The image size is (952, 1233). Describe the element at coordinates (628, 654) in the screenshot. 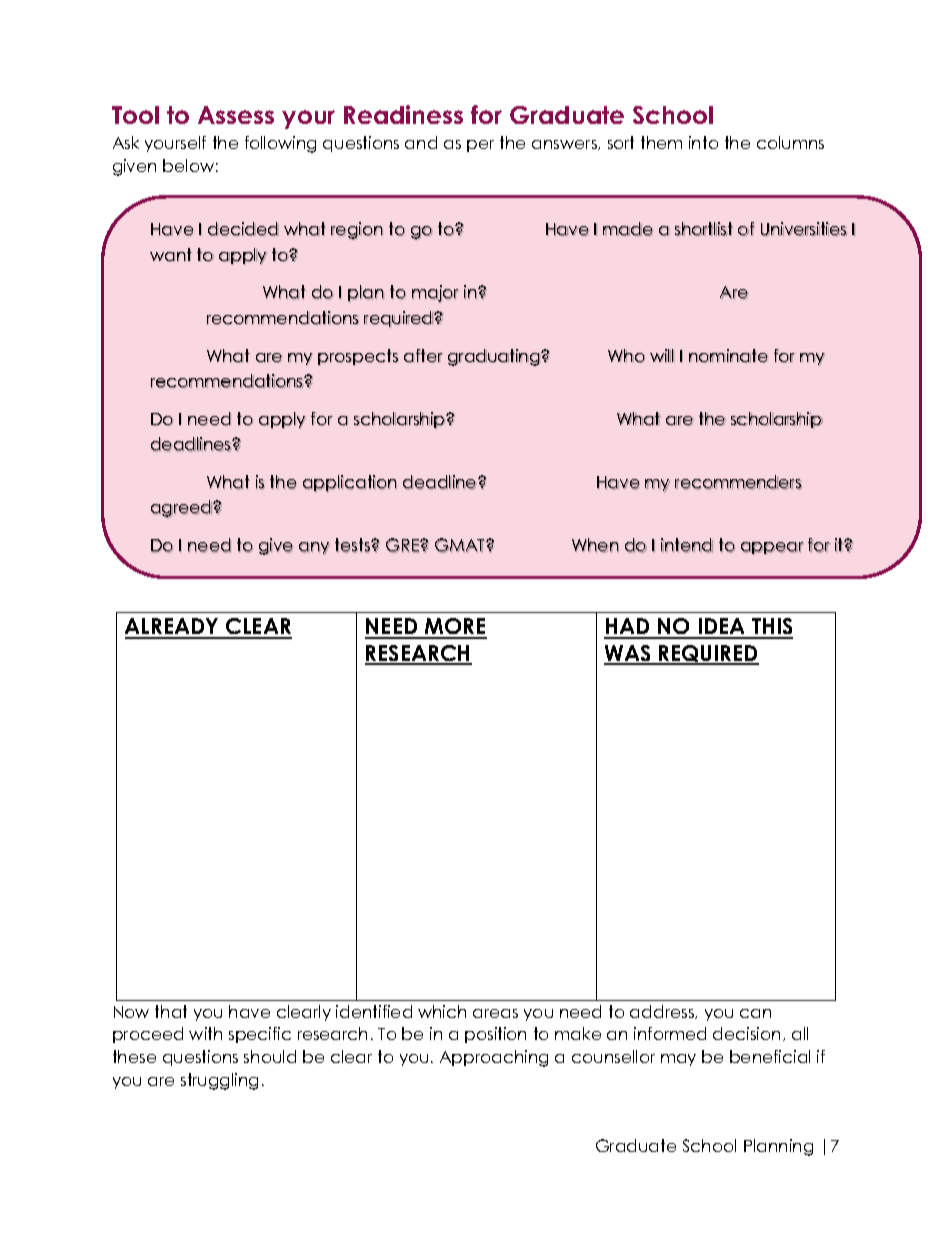

I see `WAS` at that location.
